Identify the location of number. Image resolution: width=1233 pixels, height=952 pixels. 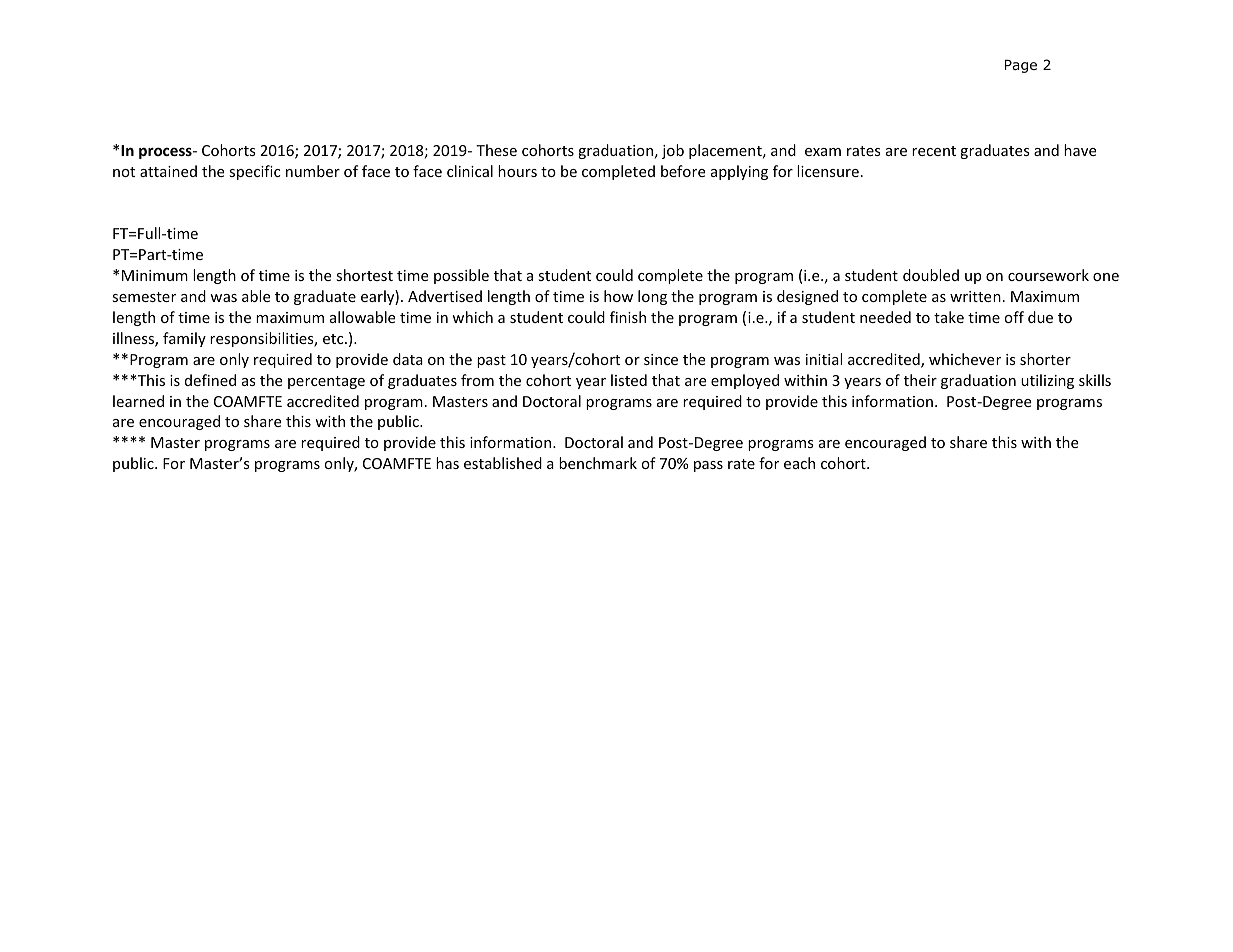
(313, 171).
